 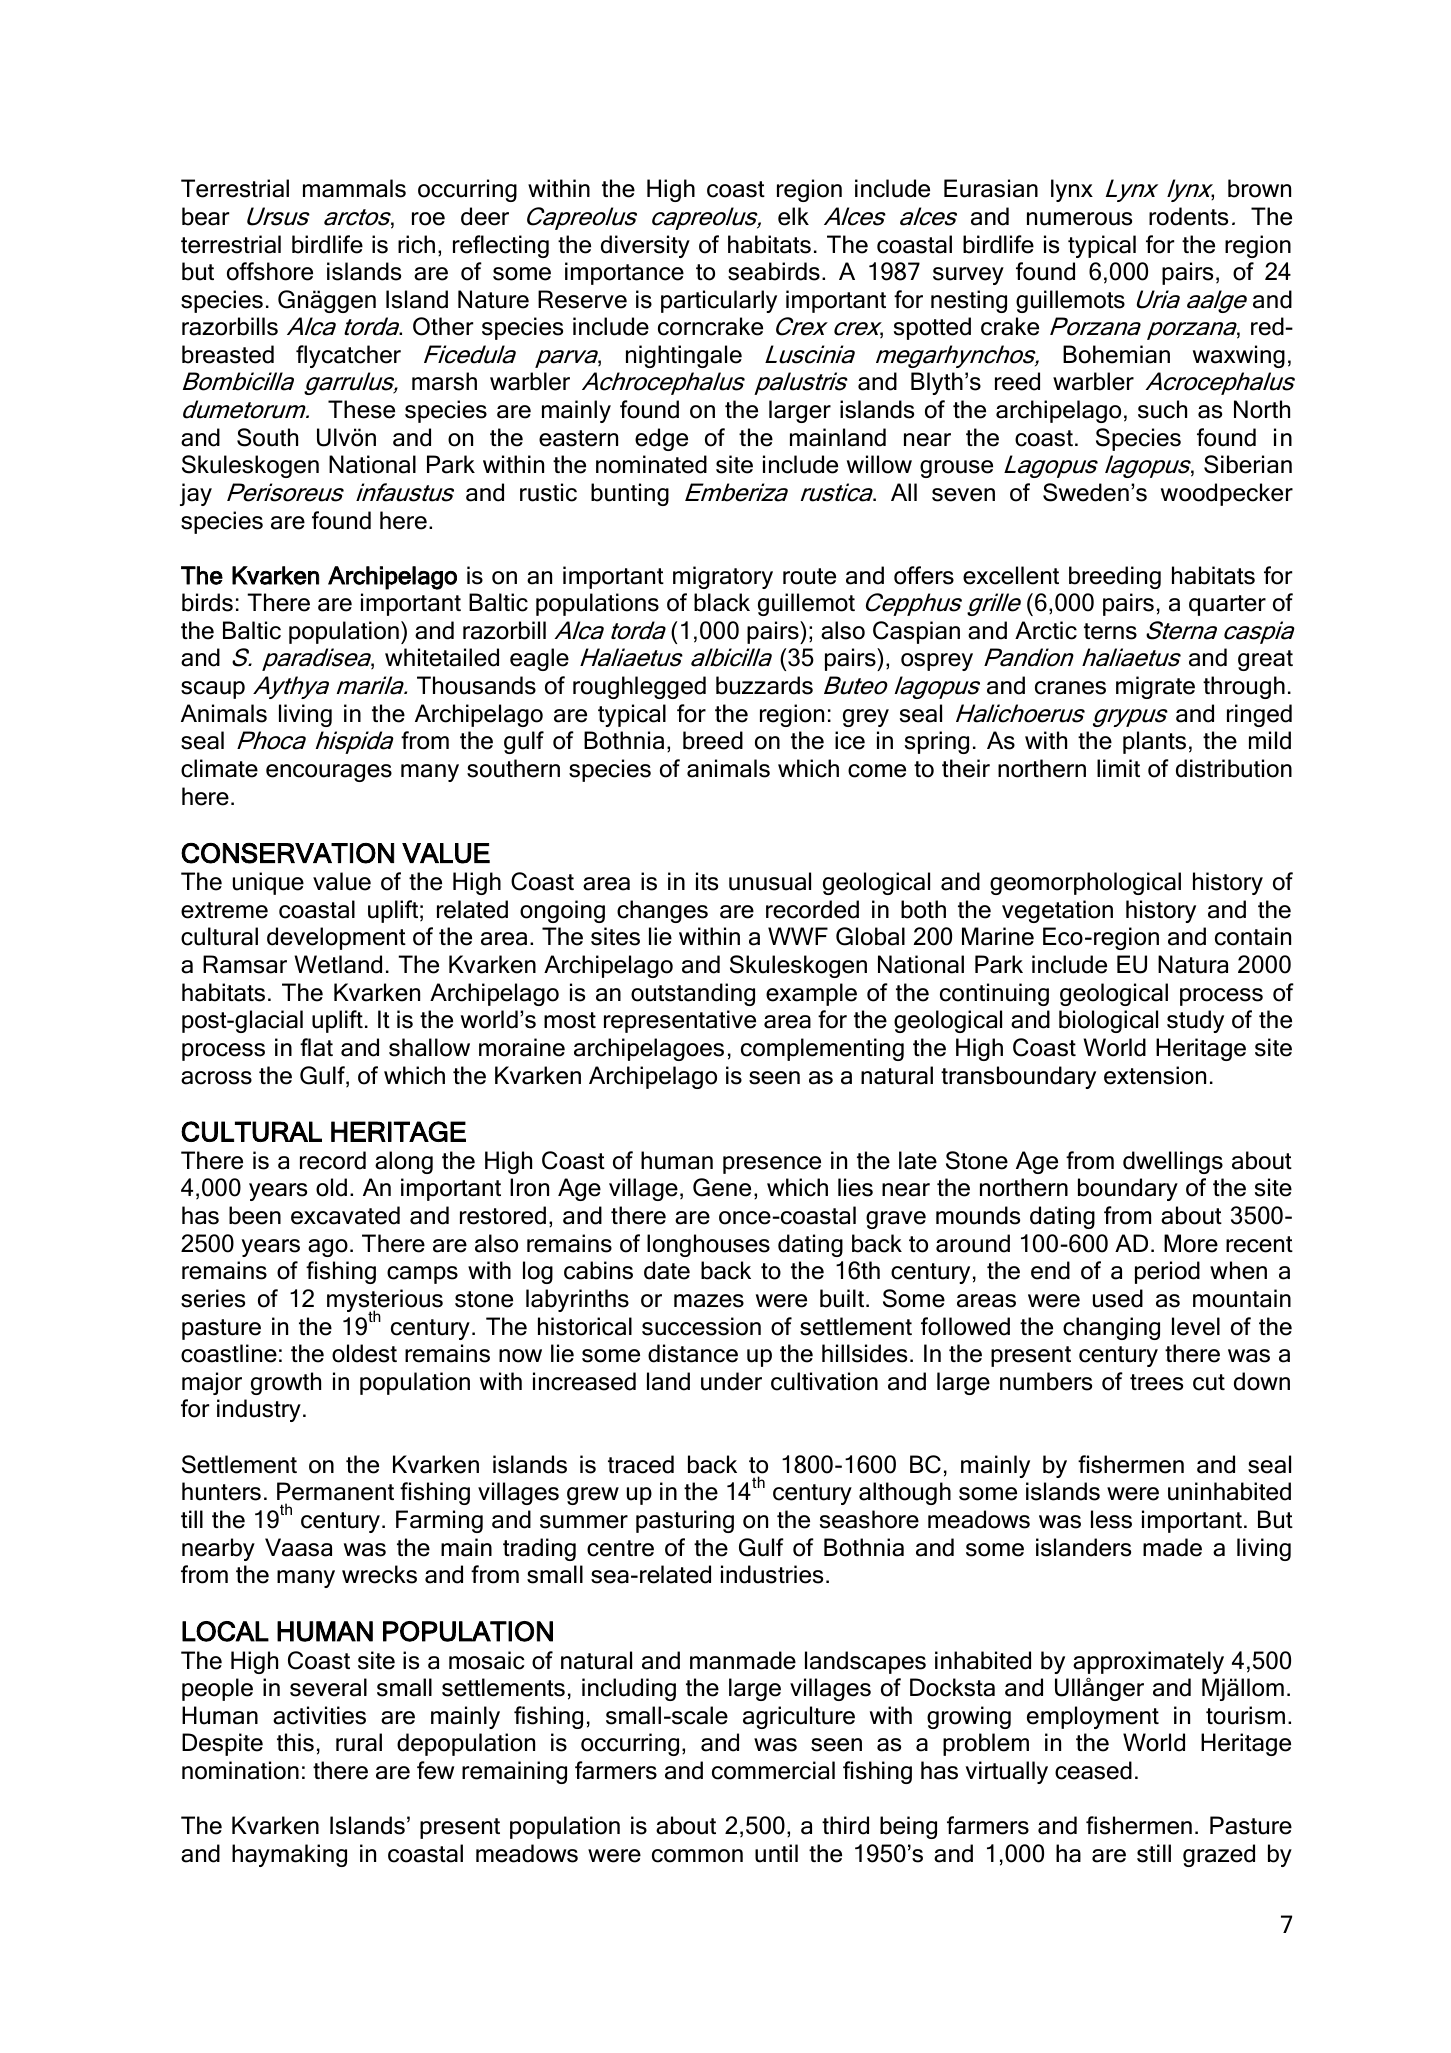 I want to click on numerous, so click(x=1079, y=219).
